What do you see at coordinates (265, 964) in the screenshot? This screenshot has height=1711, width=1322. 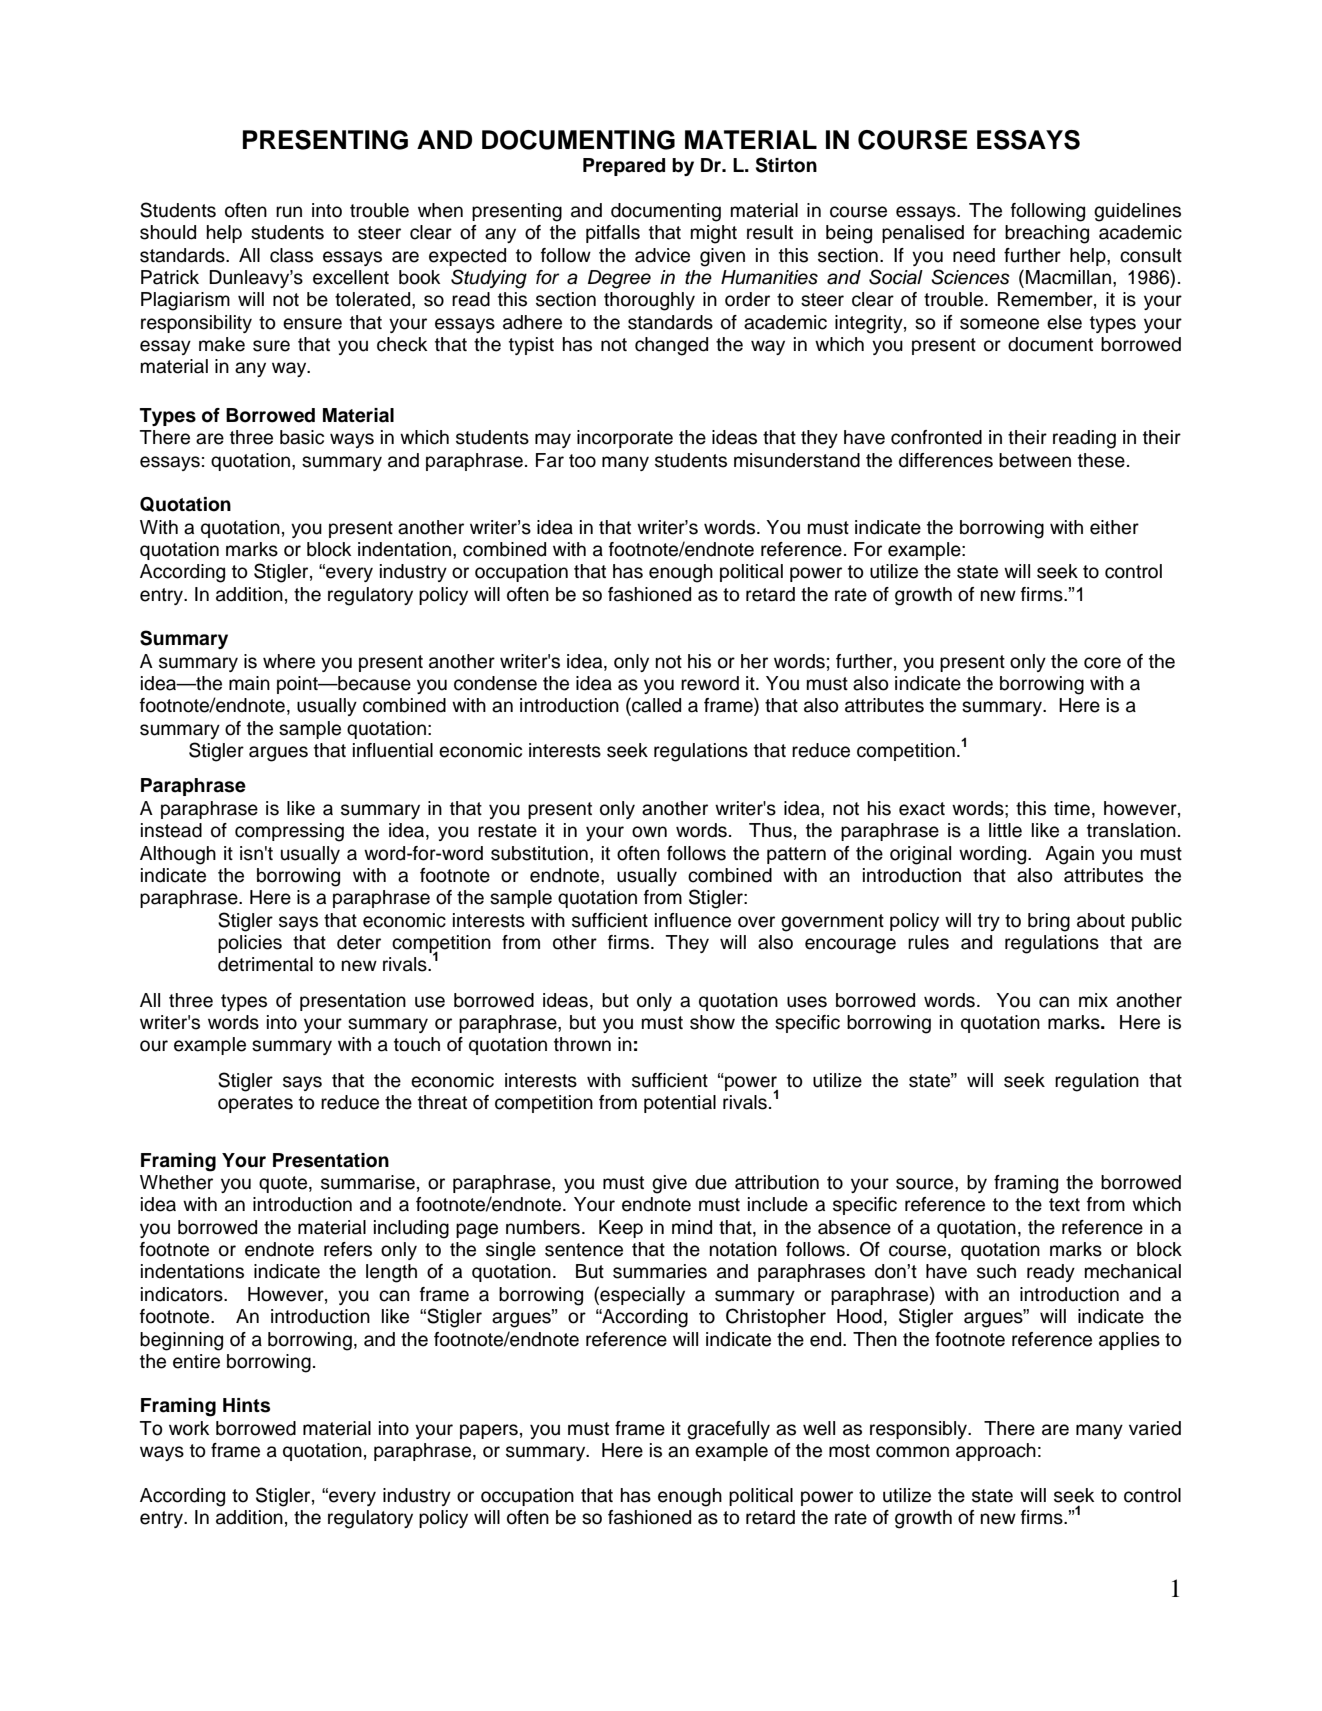 I see `detrimental` at bounding box center [265, 964].
